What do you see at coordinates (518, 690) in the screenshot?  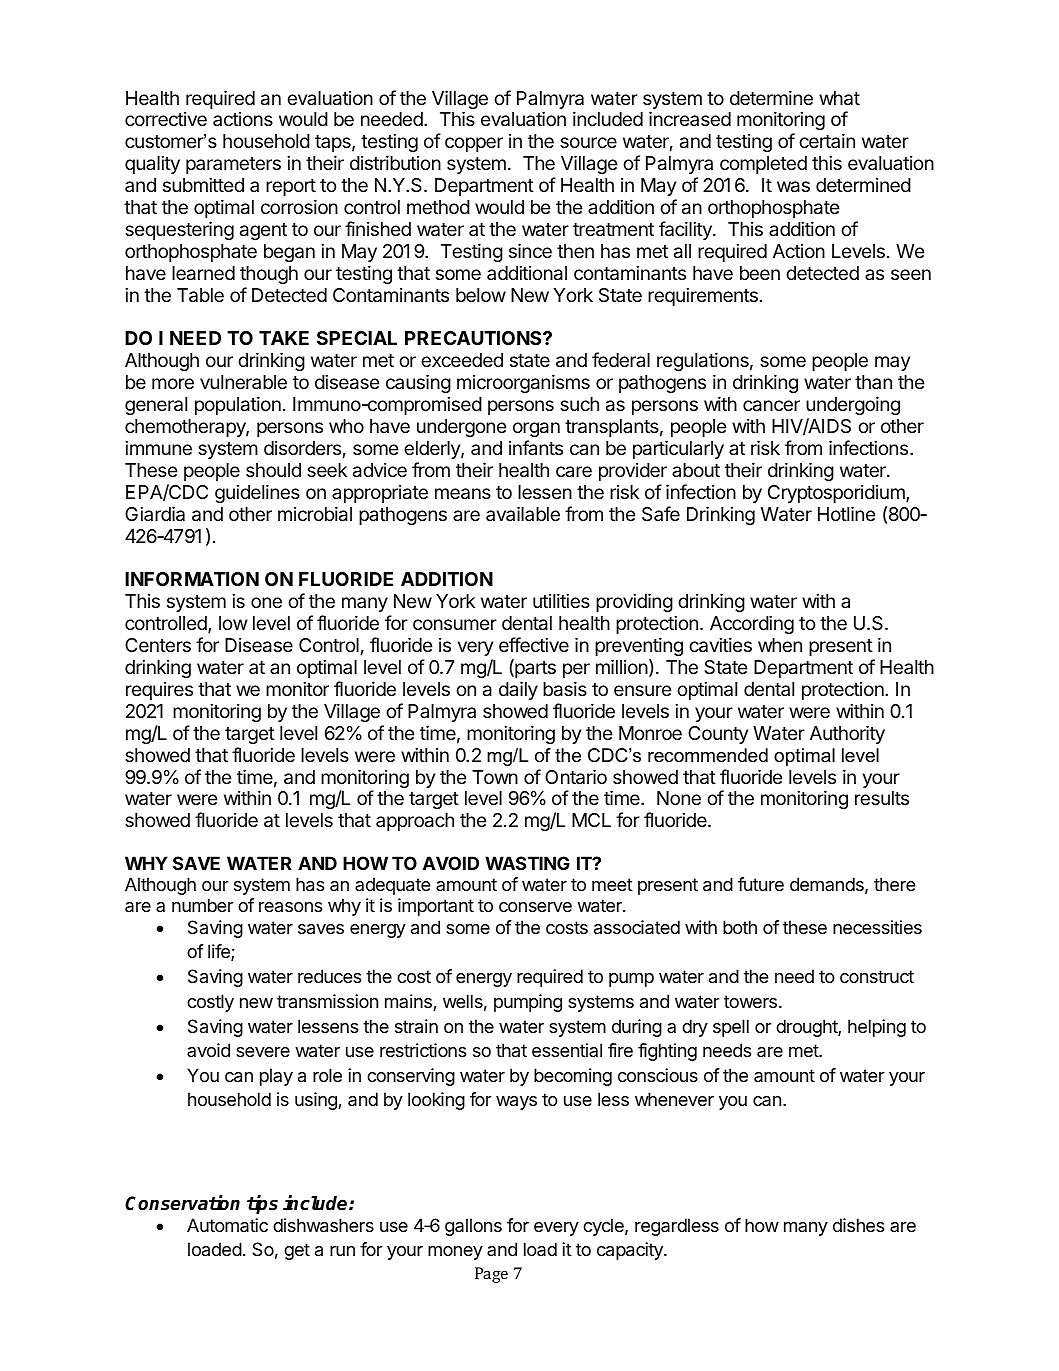 I see `daily` at bounding box center [518, 690].
